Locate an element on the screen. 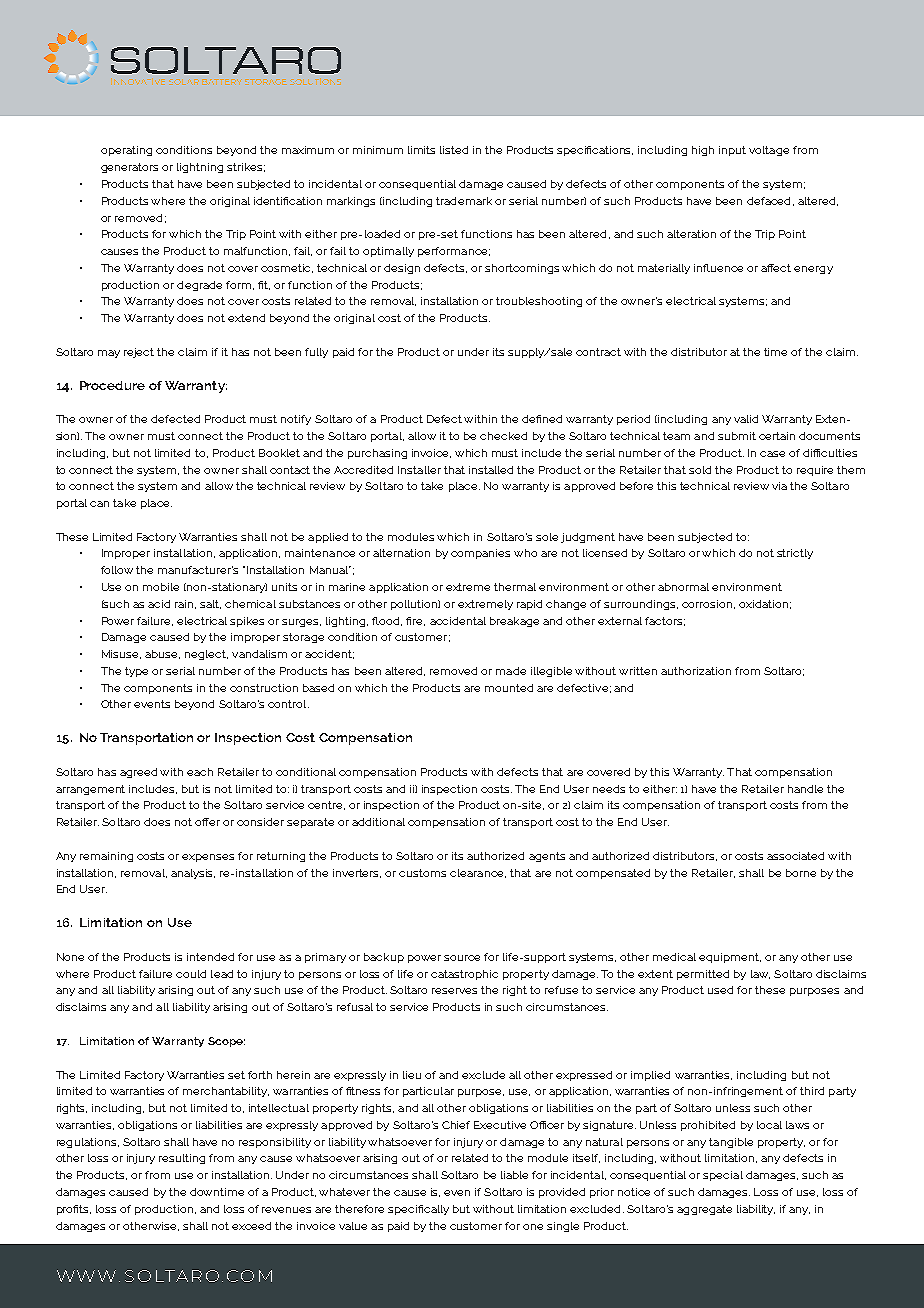  via is located at coordinates (779, 486).
